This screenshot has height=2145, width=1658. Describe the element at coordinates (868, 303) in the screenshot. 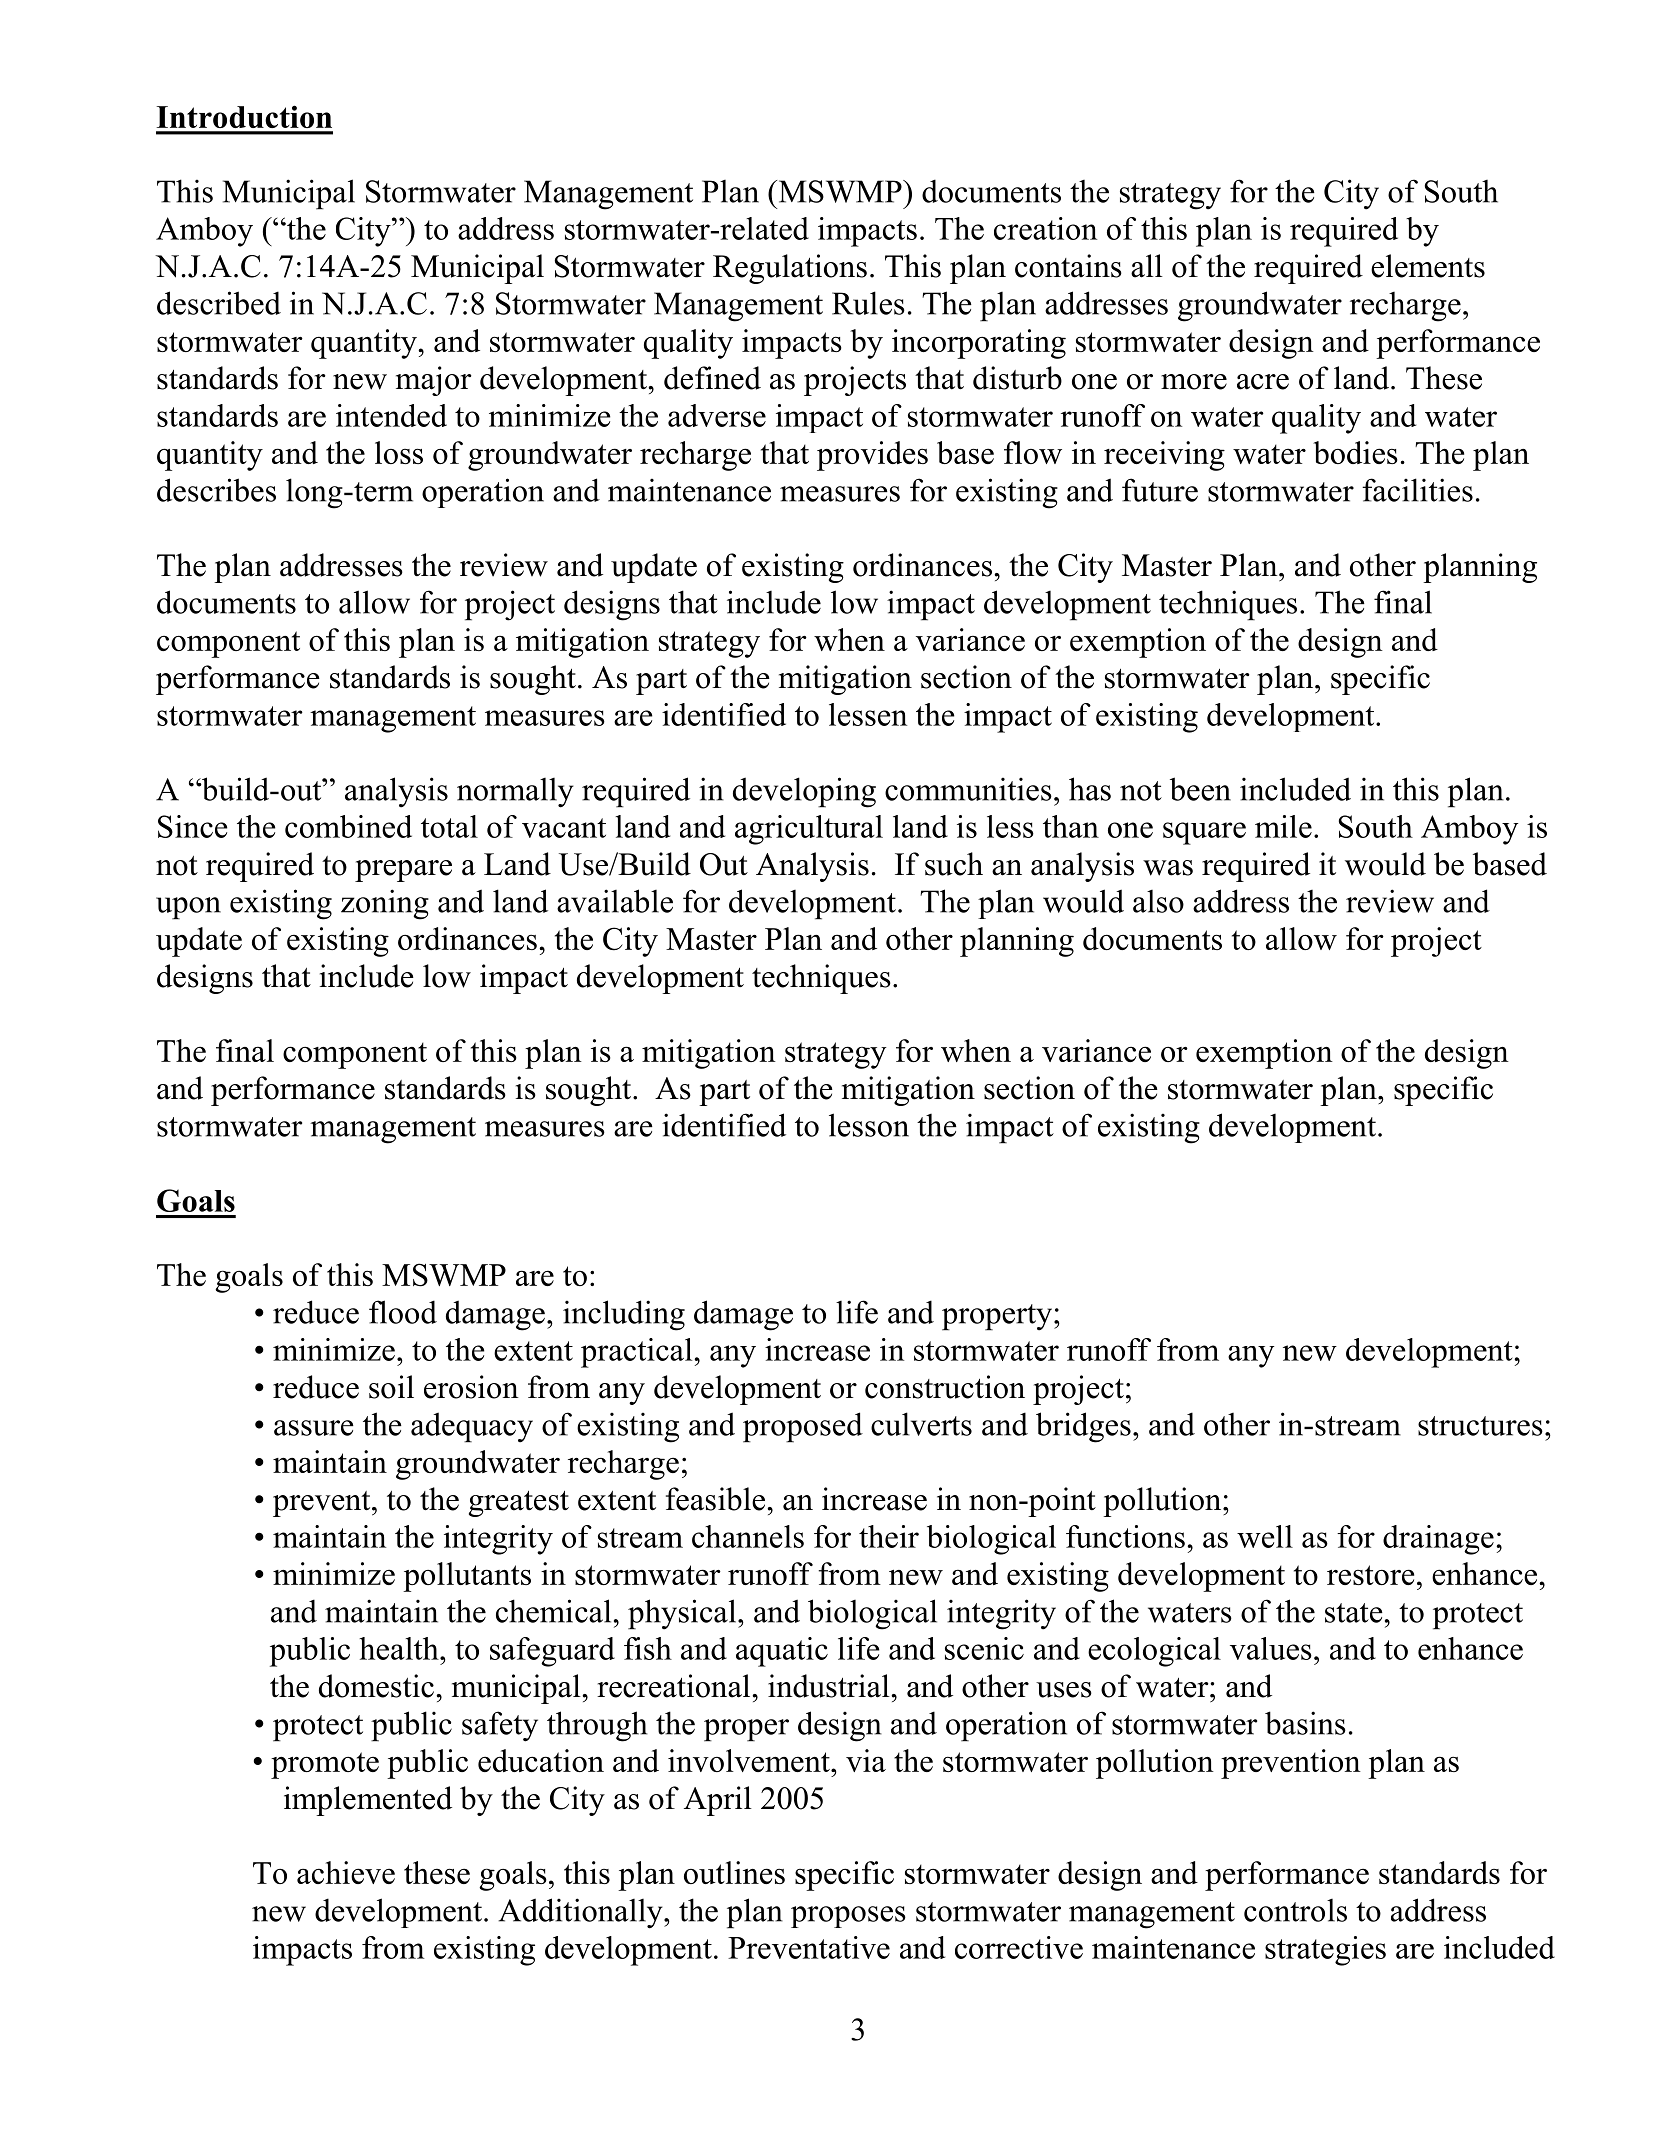

I see `Rules` at that location.
